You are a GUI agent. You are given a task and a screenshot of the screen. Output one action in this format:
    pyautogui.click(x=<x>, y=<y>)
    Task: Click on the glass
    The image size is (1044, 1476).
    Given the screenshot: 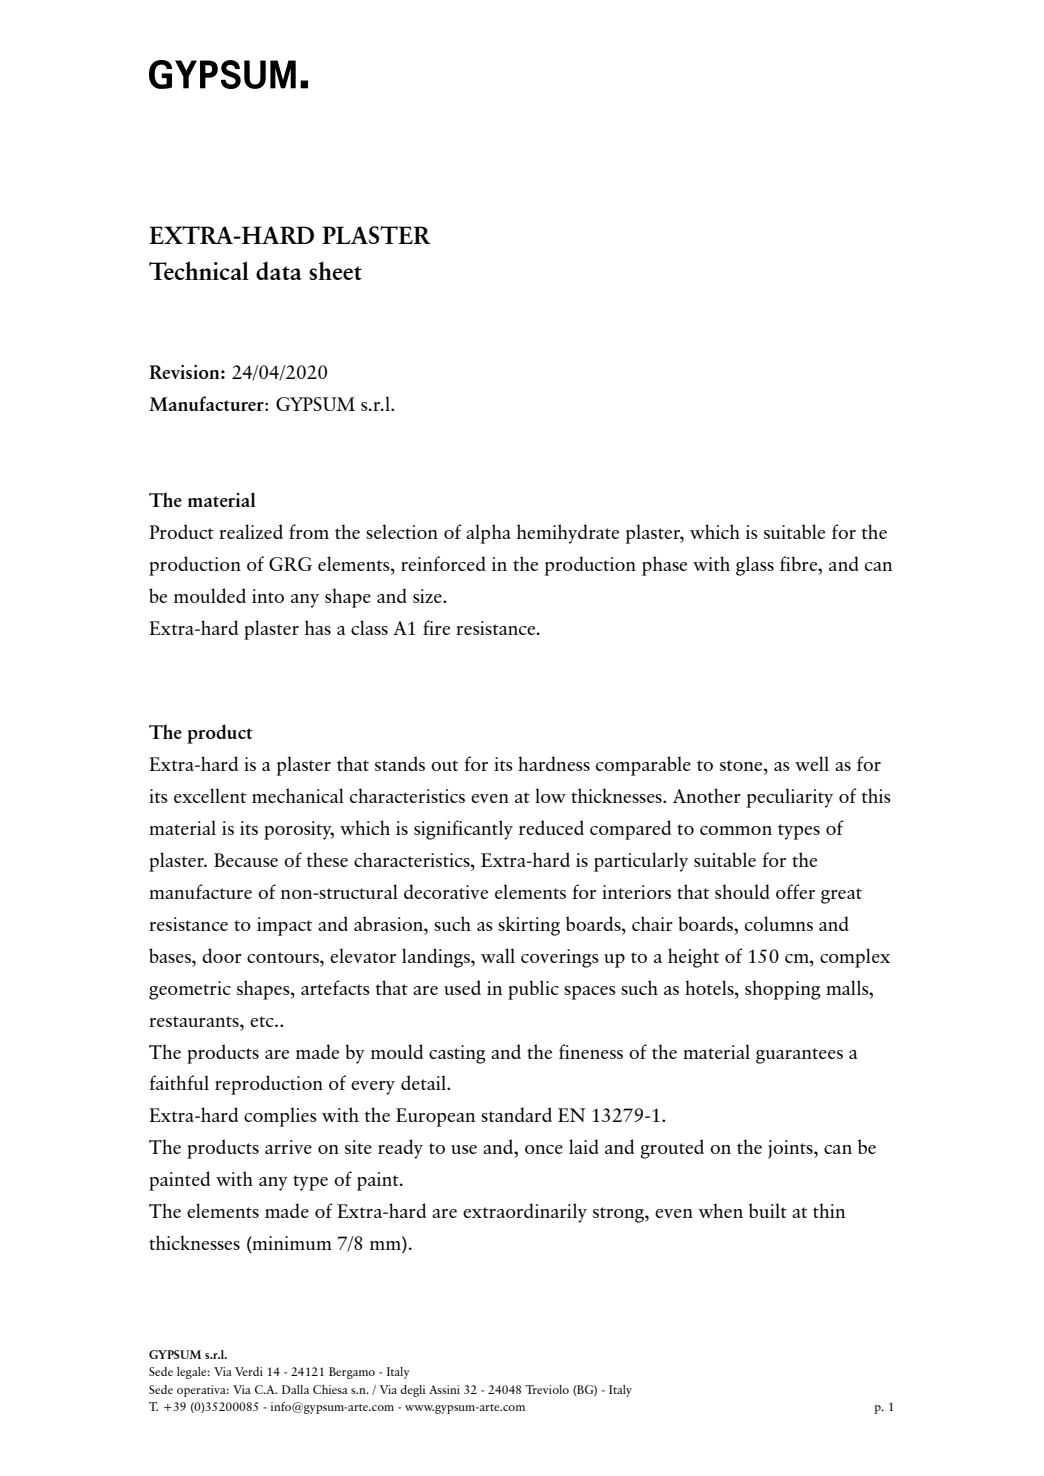 What is the action you would take?
    pyautogui.click(x=755, y=566)
